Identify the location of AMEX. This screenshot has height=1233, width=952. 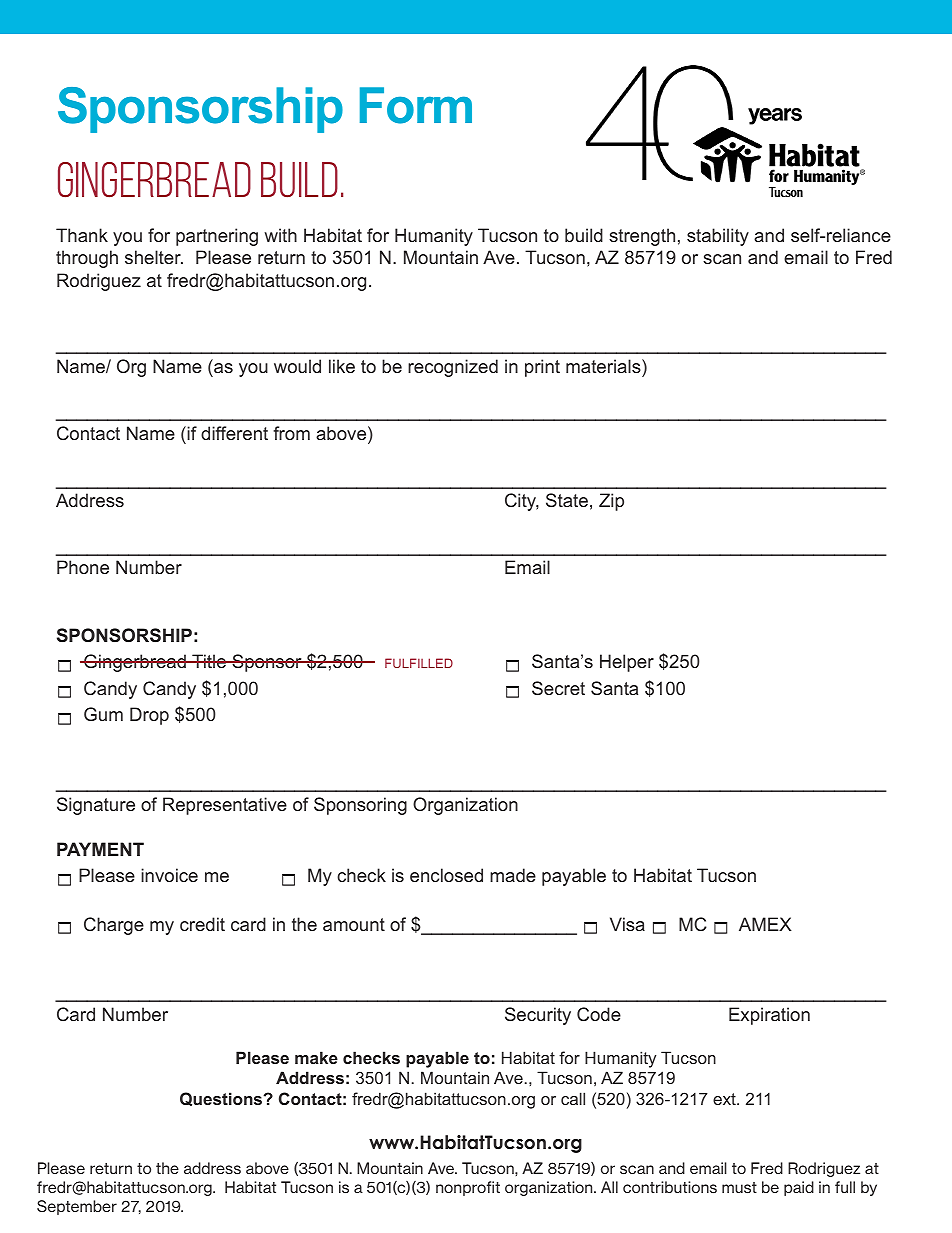
(765, 924).
